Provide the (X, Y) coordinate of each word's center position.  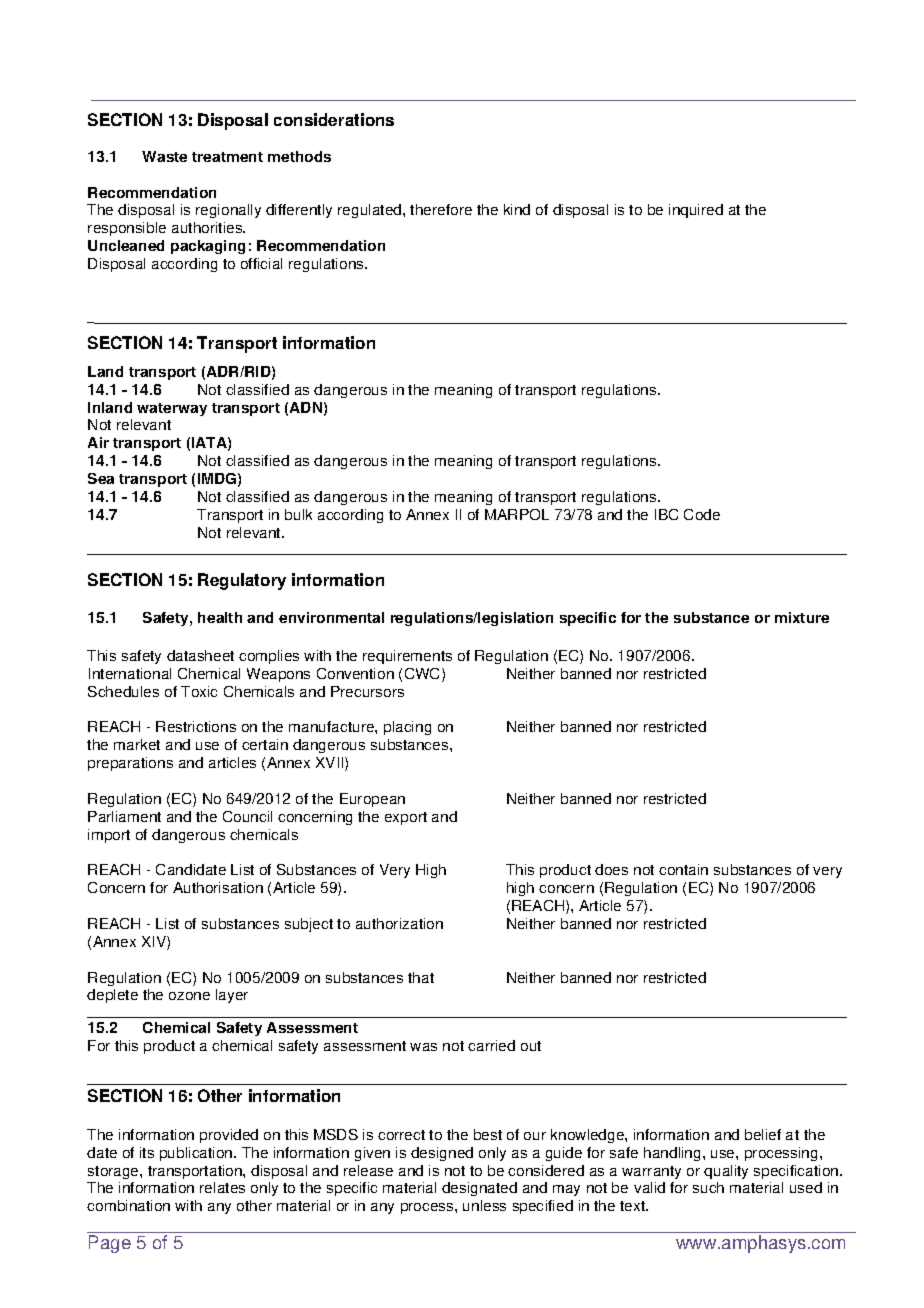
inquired (696, 211)
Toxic (199, 691)
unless (484, 1205)
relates (222, 1187)
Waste (164, 156)
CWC (424, 675)
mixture (802, 617)
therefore (441, 209)
